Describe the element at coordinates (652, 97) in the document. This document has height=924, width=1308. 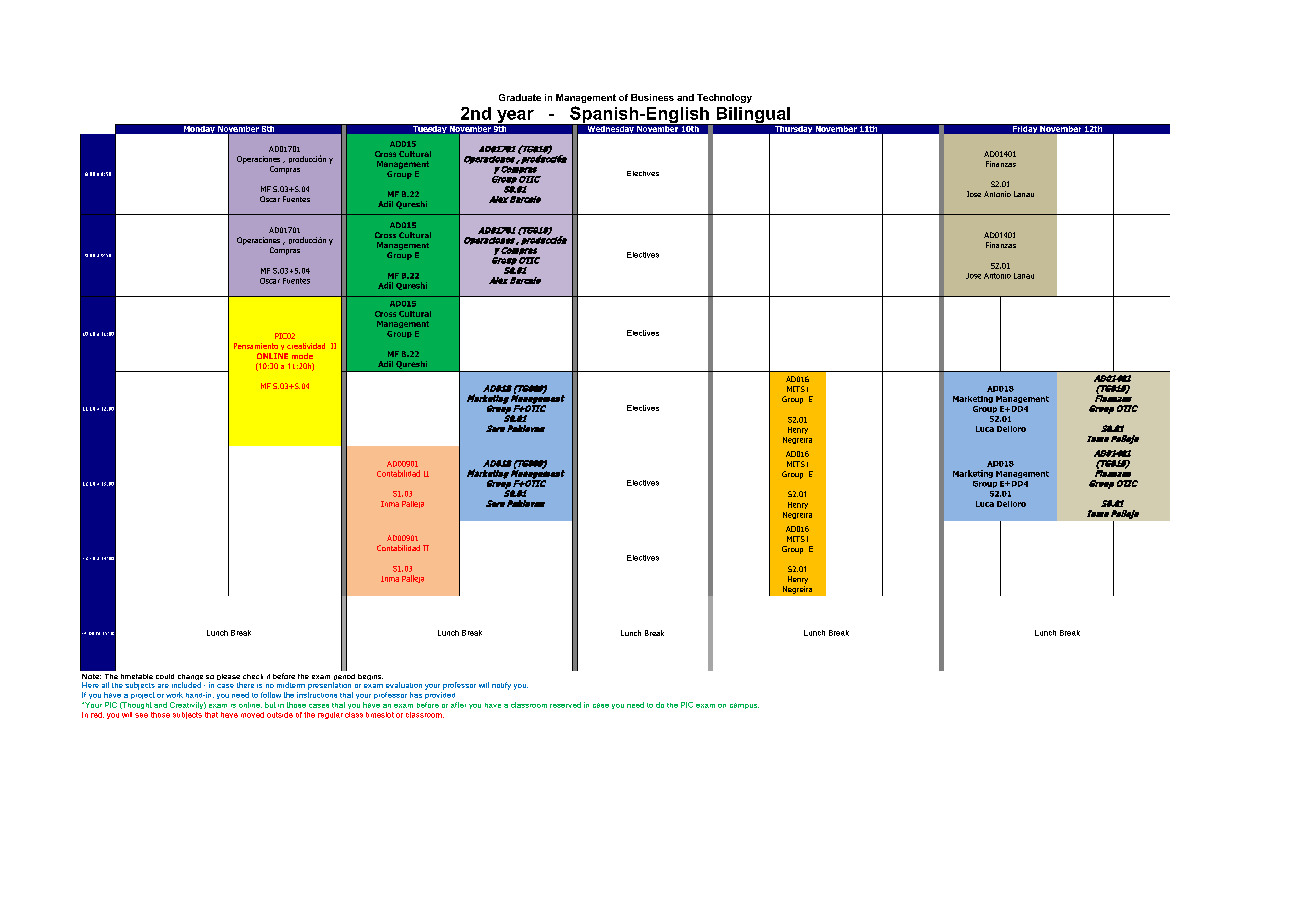
I see `Business` at that location.
